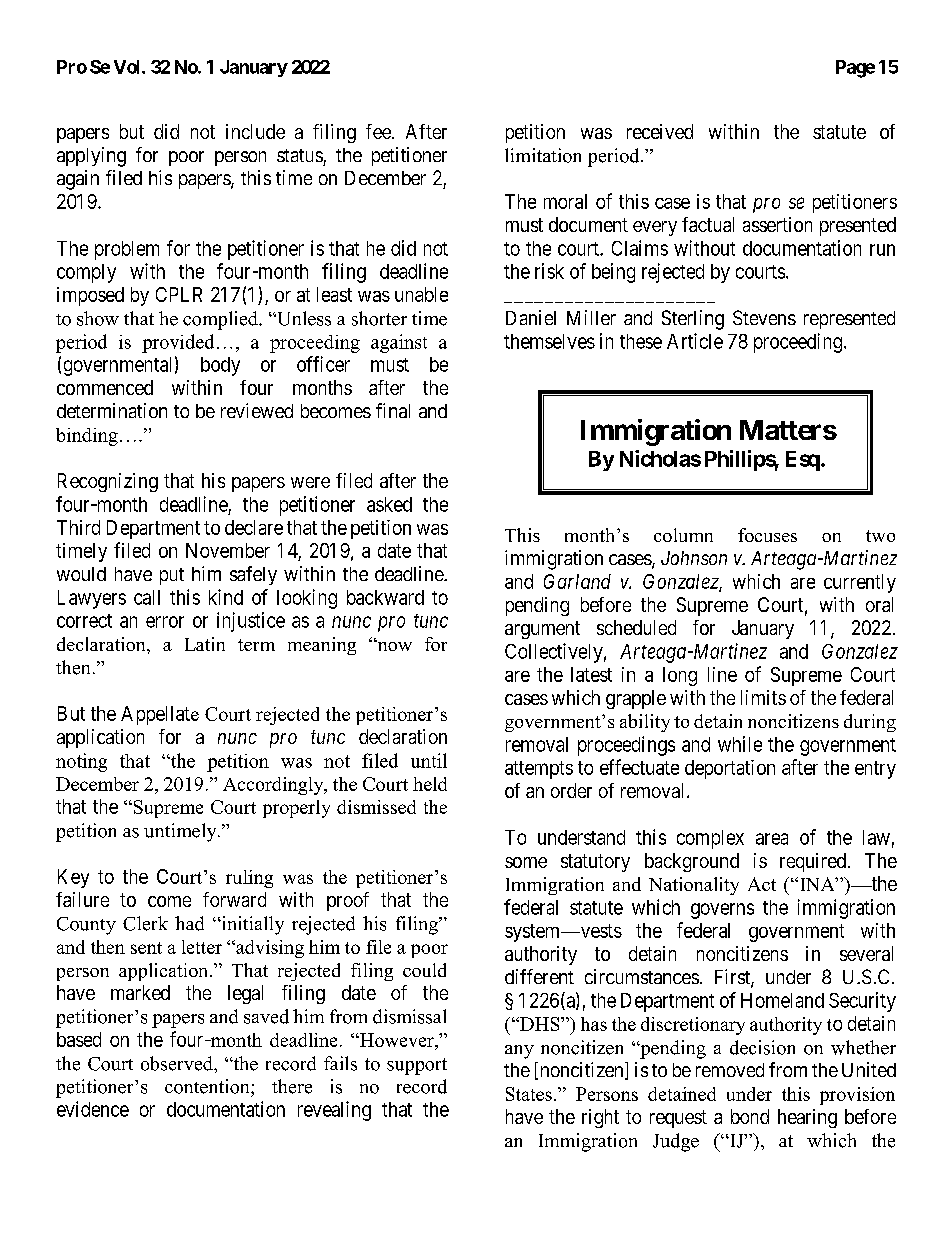 This screenshot has height=1233, width=952. I want to click on hearing, so click(807, 1118).
